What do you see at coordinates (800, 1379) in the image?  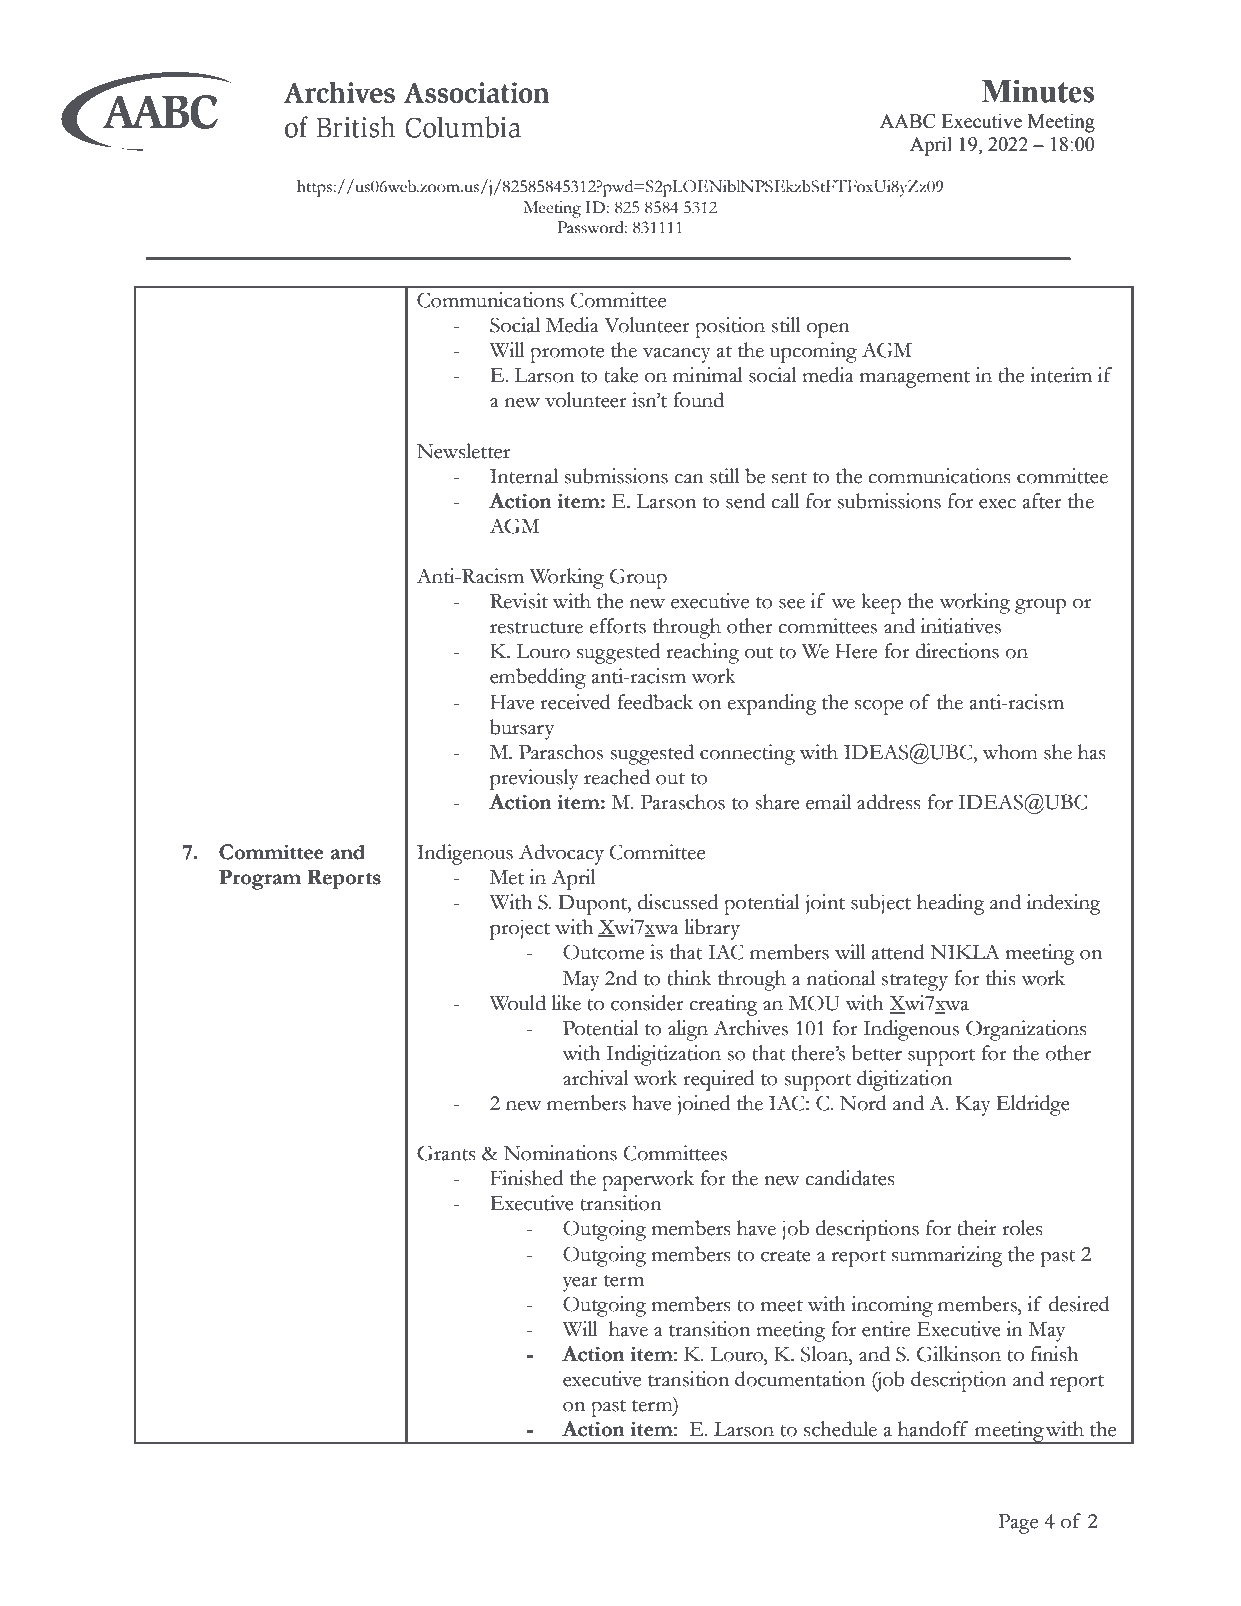 I see `documentation` at bounding box center [800, 1379].
